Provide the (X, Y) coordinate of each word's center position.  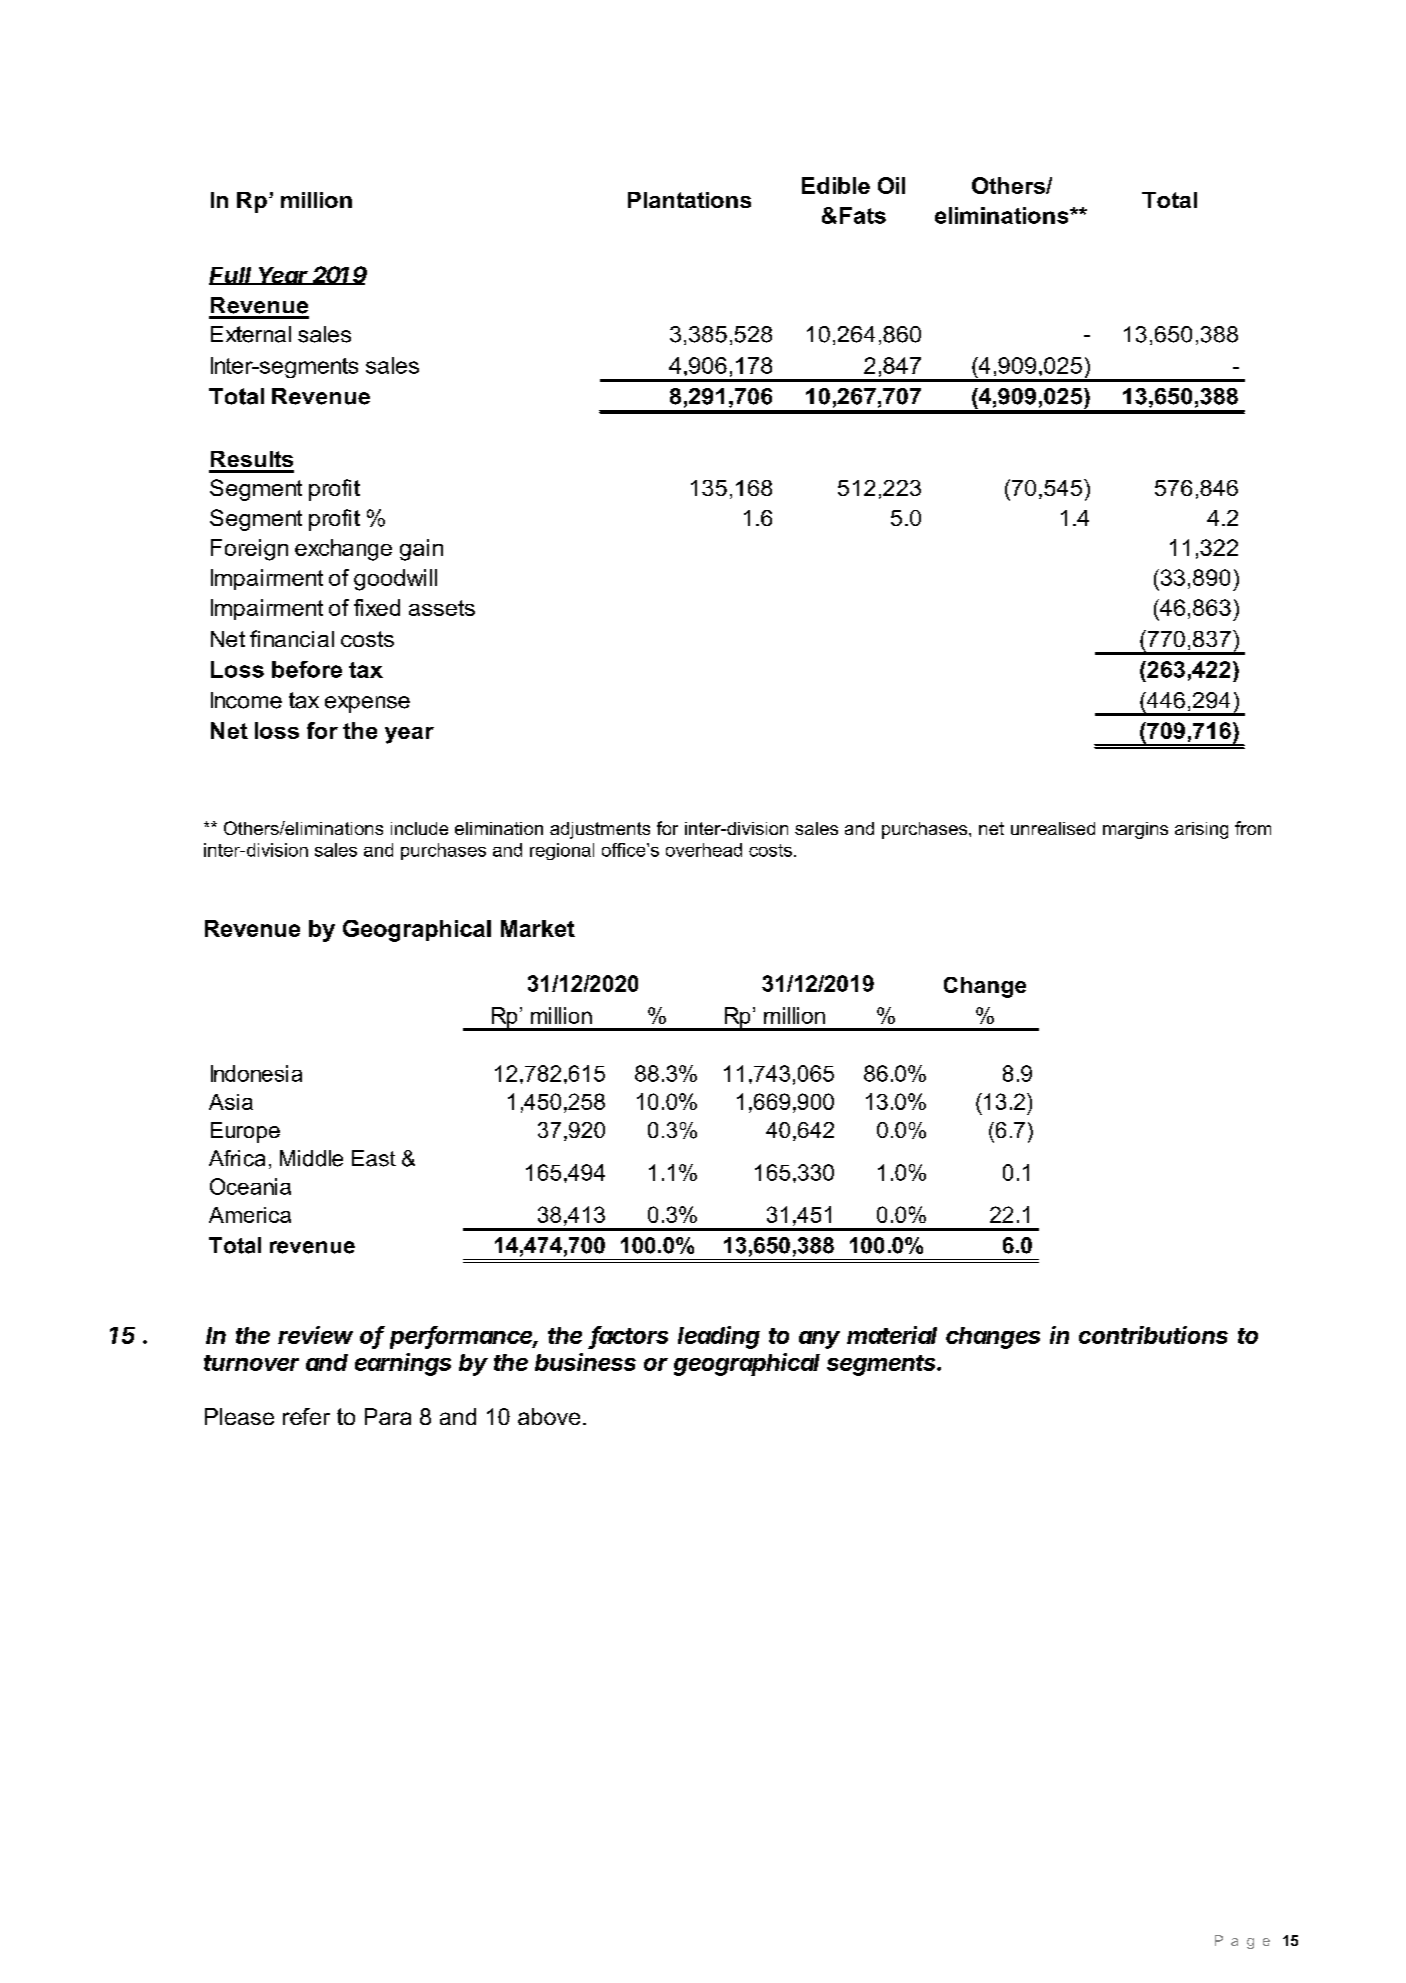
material (892, 1335)
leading (719, 1337)
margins (1135, 830)
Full (232, 276)
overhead (704, 850)
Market (538, 928)
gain (421, 550)
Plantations (689, 200)
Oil (891, 185)
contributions (1153, 1335)
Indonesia (256, 1073)
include (419, 828)
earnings (403, 1364)
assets (442, 608)
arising (1201, 830)
